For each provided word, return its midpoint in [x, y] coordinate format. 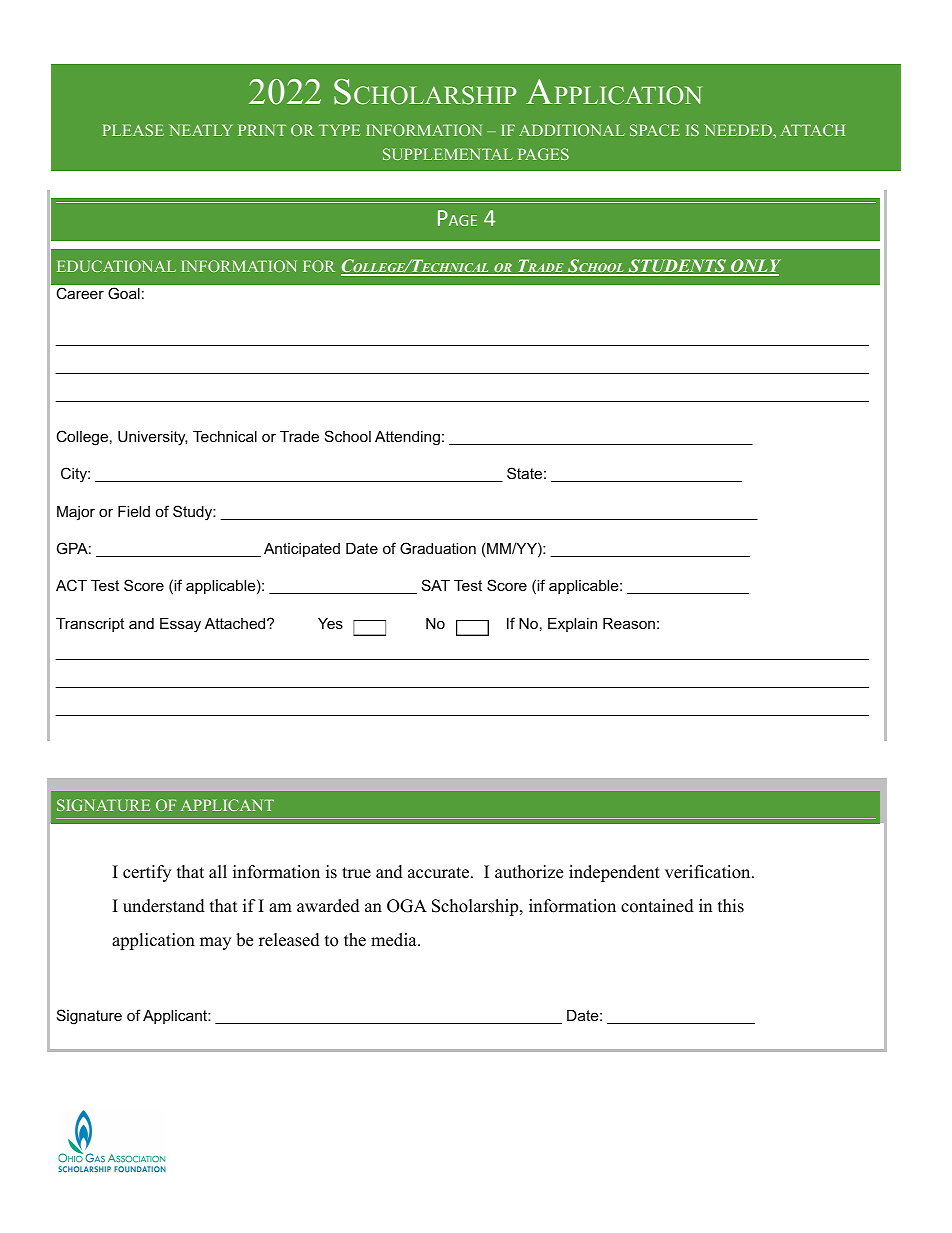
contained [657, 906]
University [153, 438]
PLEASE [133, 130]
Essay [180, 625]
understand [164, 906]
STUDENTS [677, 267]
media [395, 940]
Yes [330, 623]
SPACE [655, 130]
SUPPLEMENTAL [448, 154]
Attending [407, 438]
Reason [629, 623]
